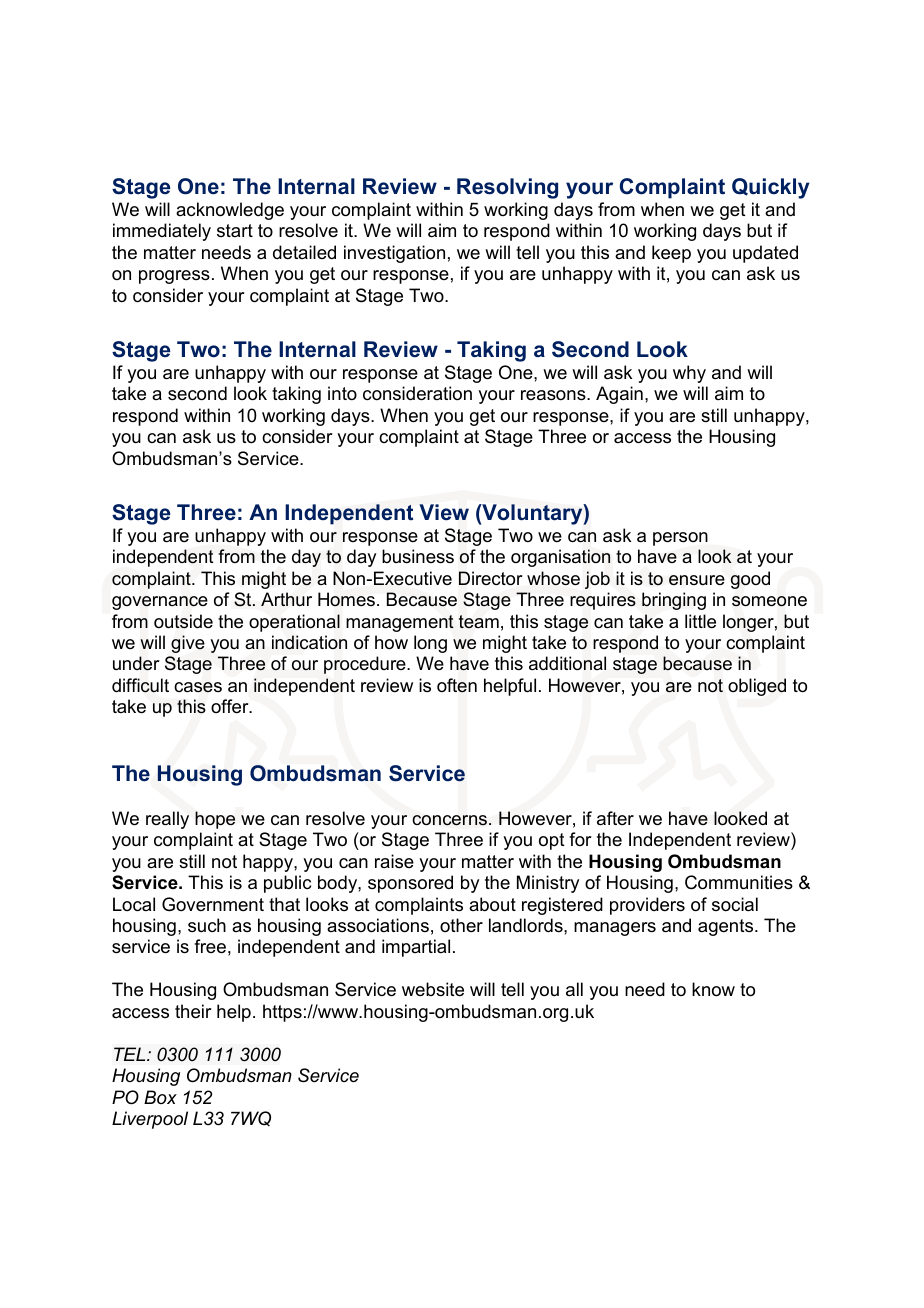 The height and width of the document is (1308, 924). What do you see at coordinates (727, 927) in the document?
I see `agents` at bounding box center [727, 927].
